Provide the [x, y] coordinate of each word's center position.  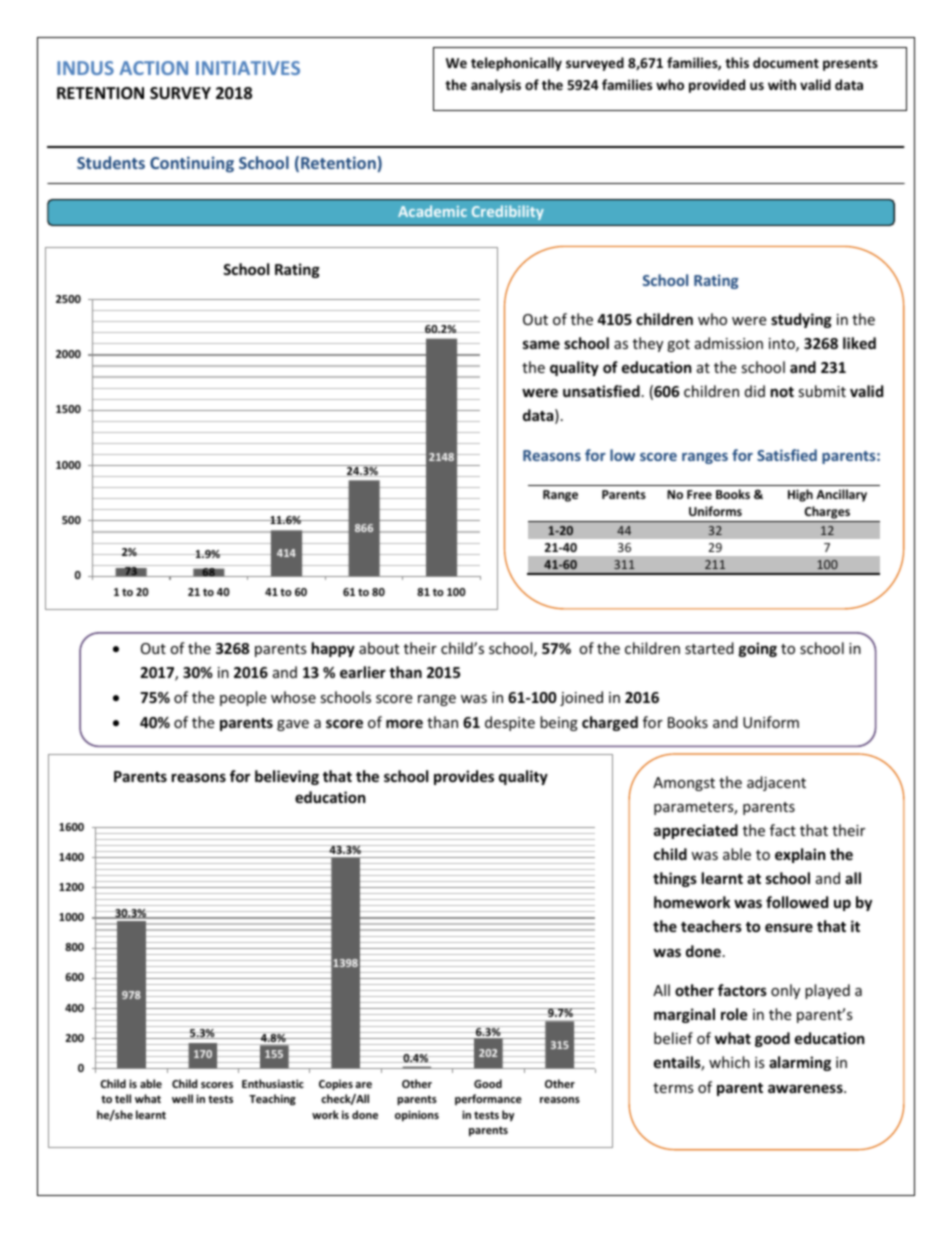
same [541, 344]
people [243, 698]
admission [729, 343]
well [182, 1098]
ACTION [154, 68]
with [782, 84]
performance [488, 1099]
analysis [496, 86]
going [758, 649]
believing [287, 777]
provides [464, 777]
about [379, 648]
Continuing [192, 164]
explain [800, 855]
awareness [806, 1088]
